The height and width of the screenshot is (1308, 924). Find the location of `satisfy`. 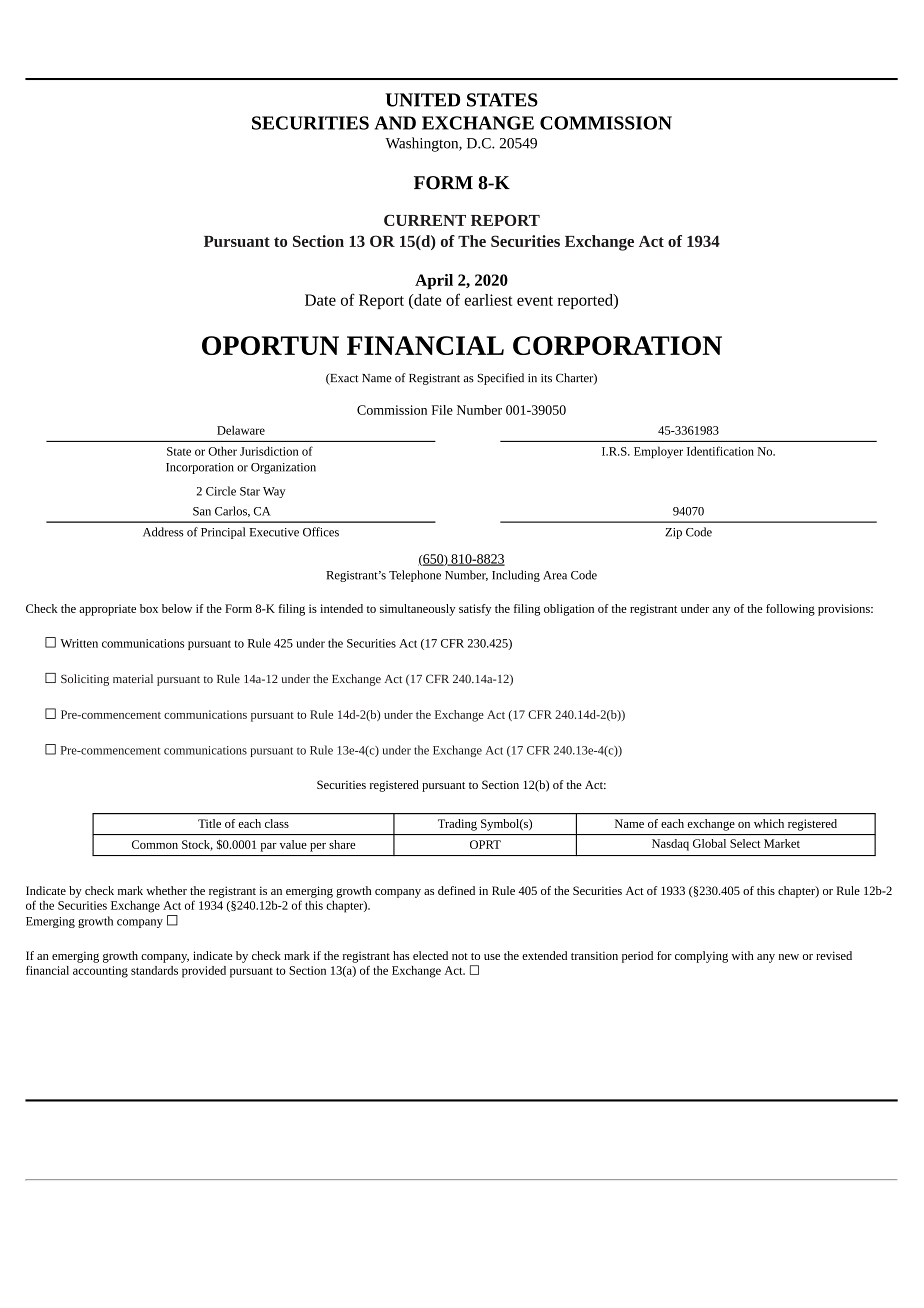

satisfy is located at coordinates (475, 610).
